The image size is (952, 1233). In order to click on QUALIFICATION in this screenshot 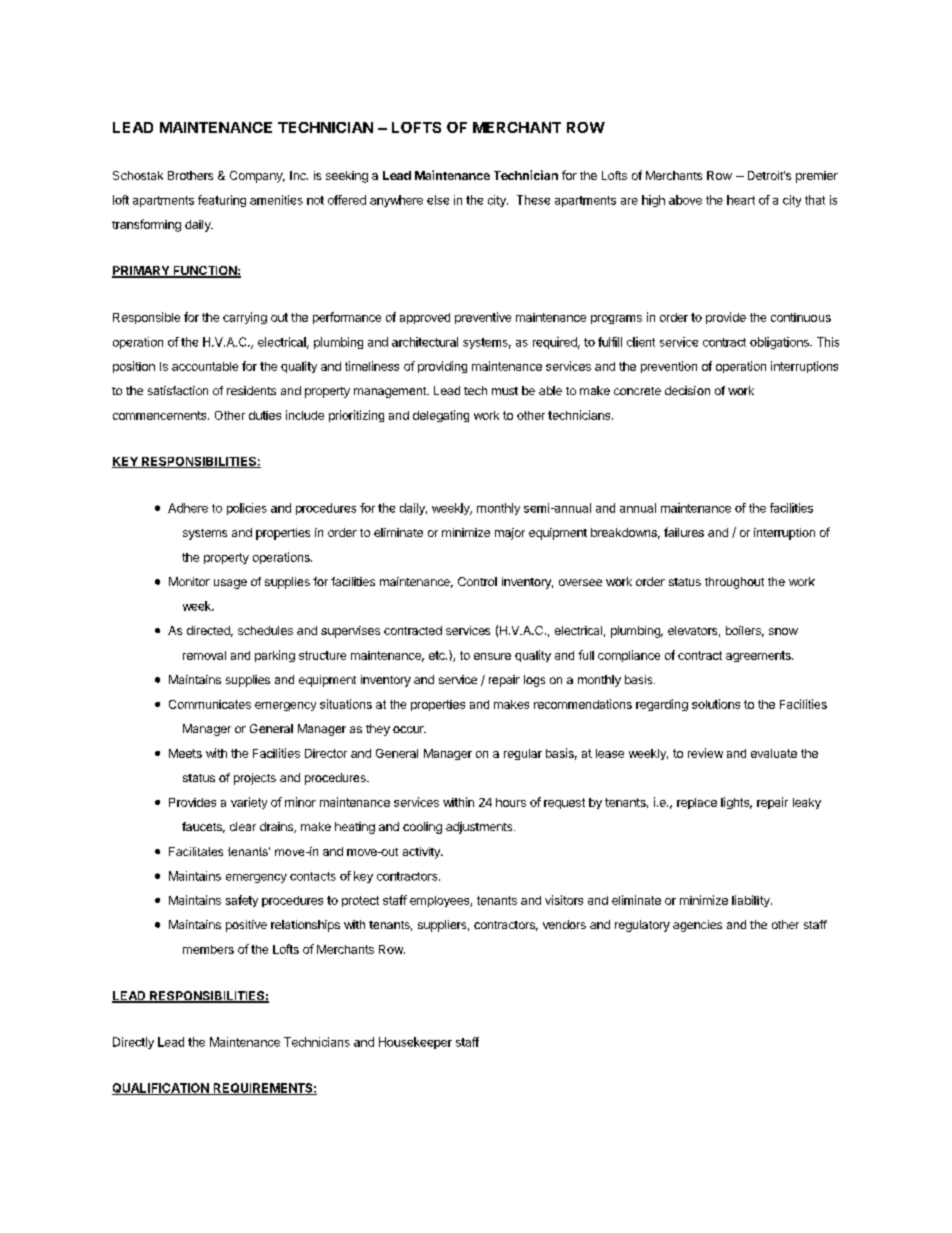, I will do `click(161, 1089)`.
